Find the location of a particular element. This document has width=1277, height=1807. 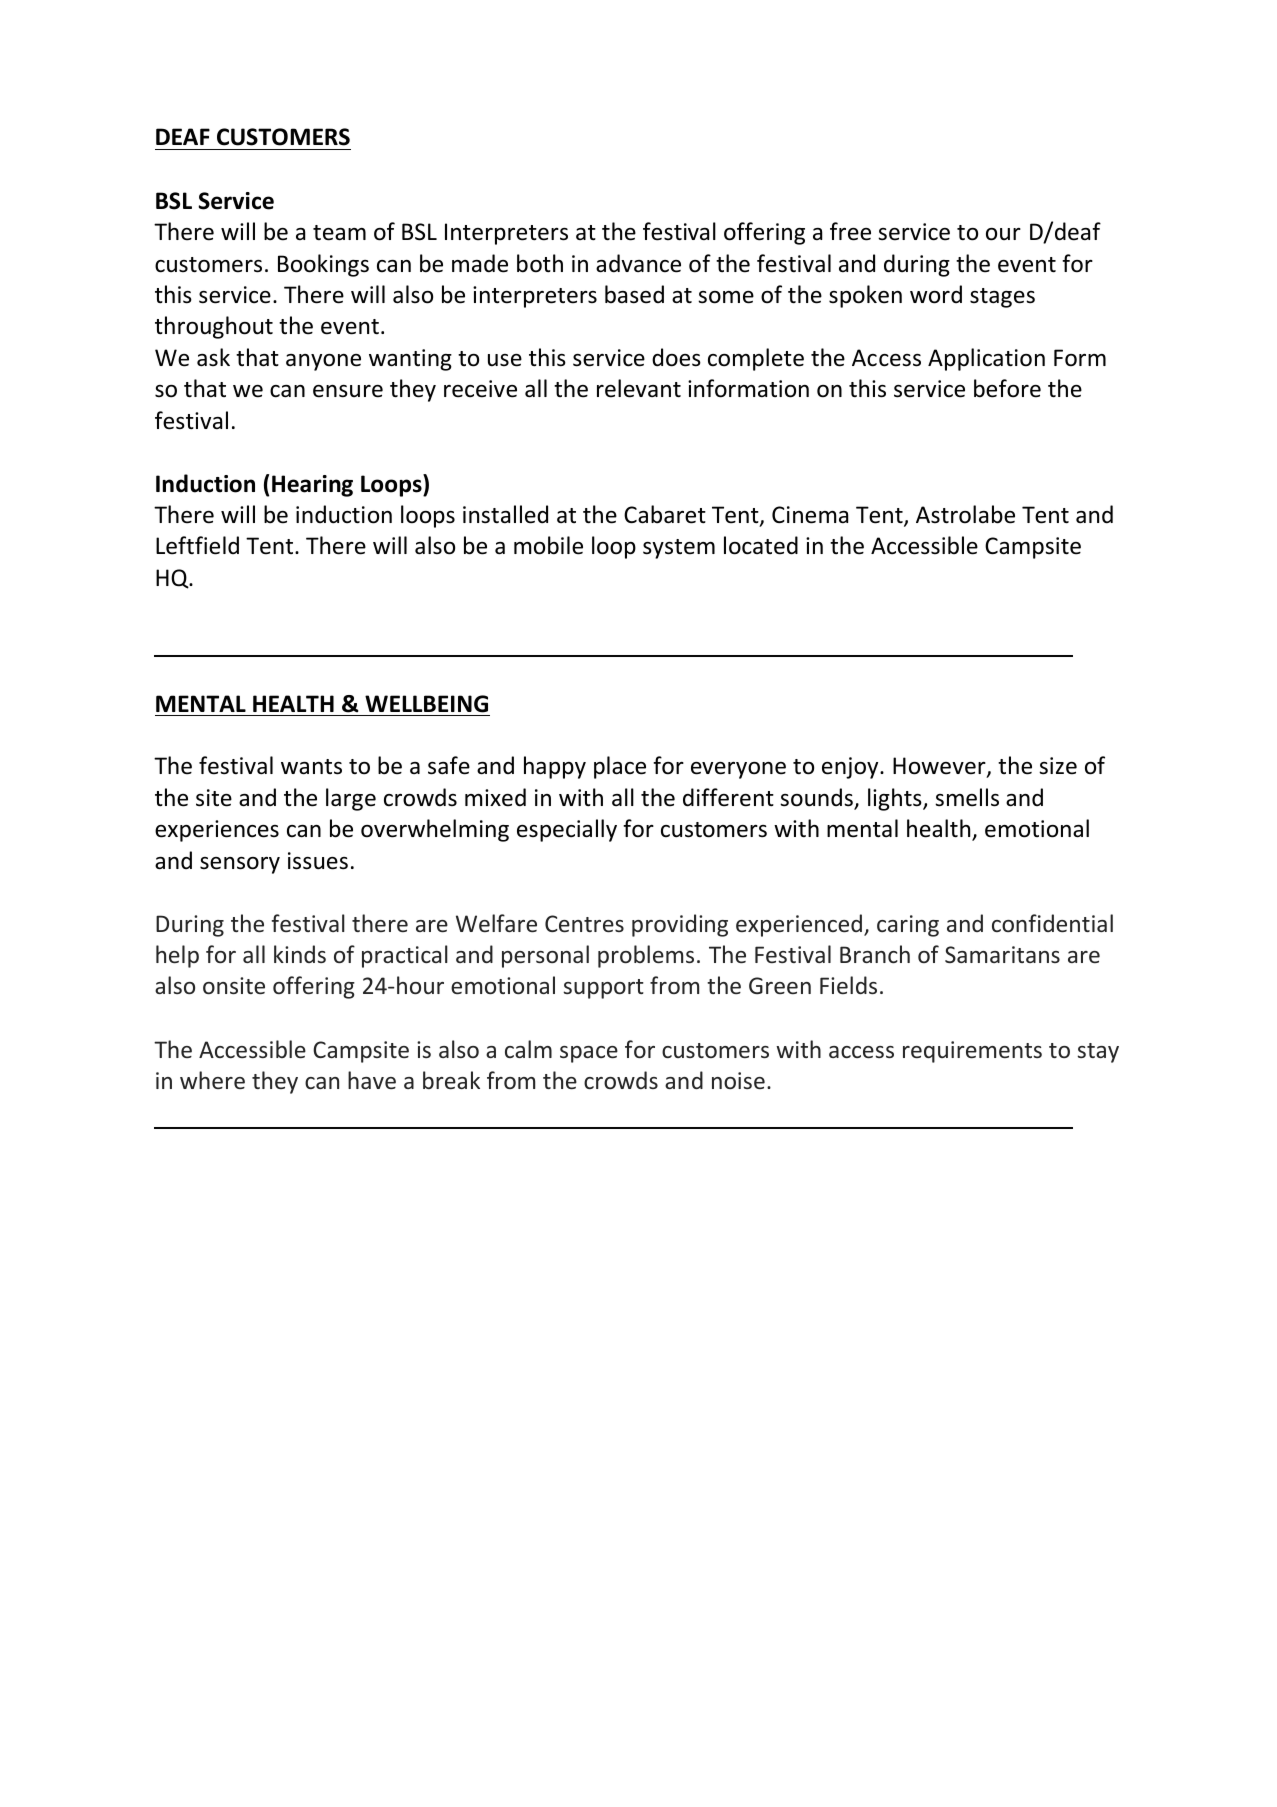

WELLBEING is located at coordinates (426, 704).
